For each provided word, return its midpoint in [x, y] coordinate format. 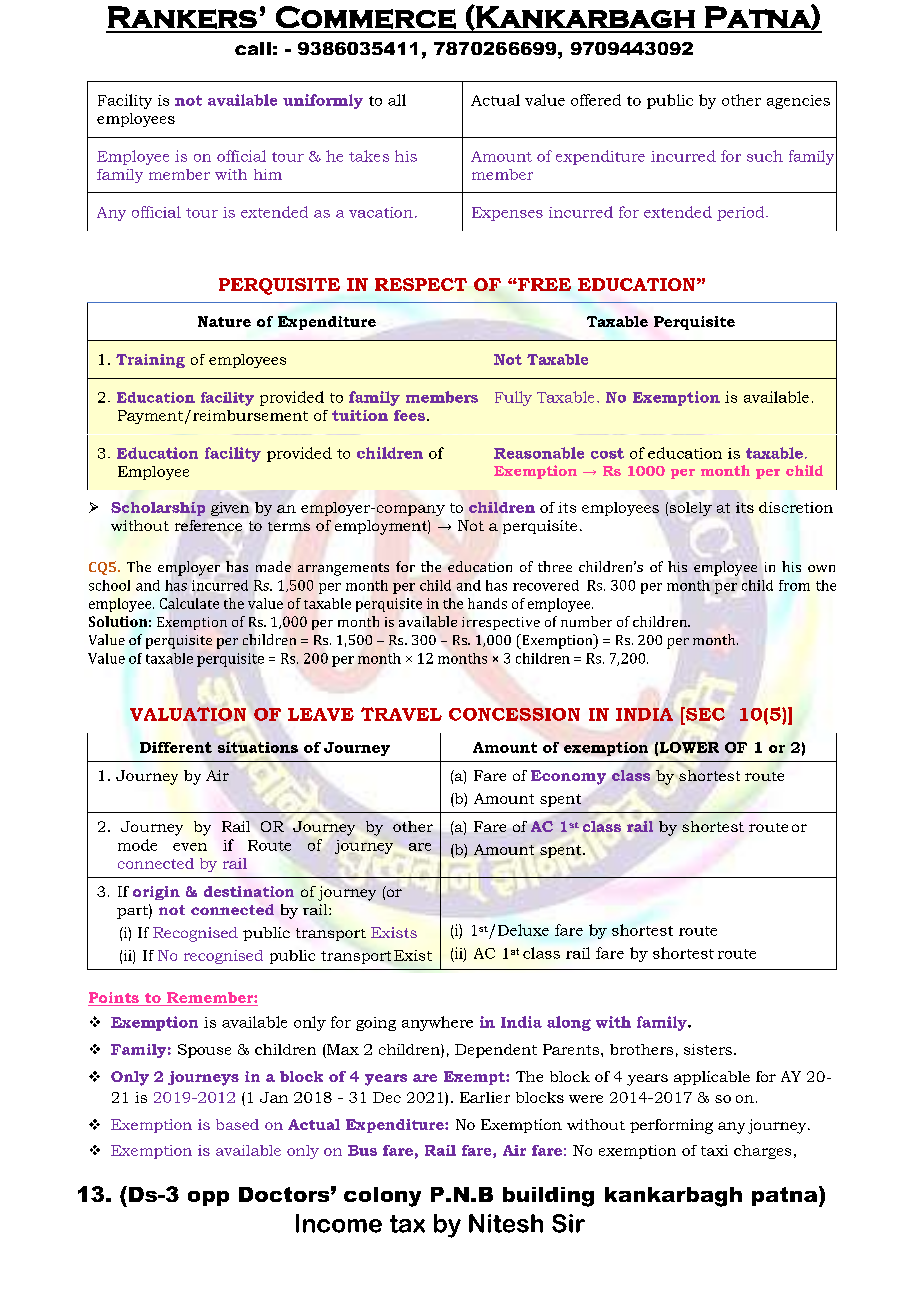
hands [487, 603]
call [253, 48]
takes [369, 156]
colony [382, 1197]
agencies [798, 102]
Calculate [189, 603]
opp [208, 1198]
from [794, 585]
